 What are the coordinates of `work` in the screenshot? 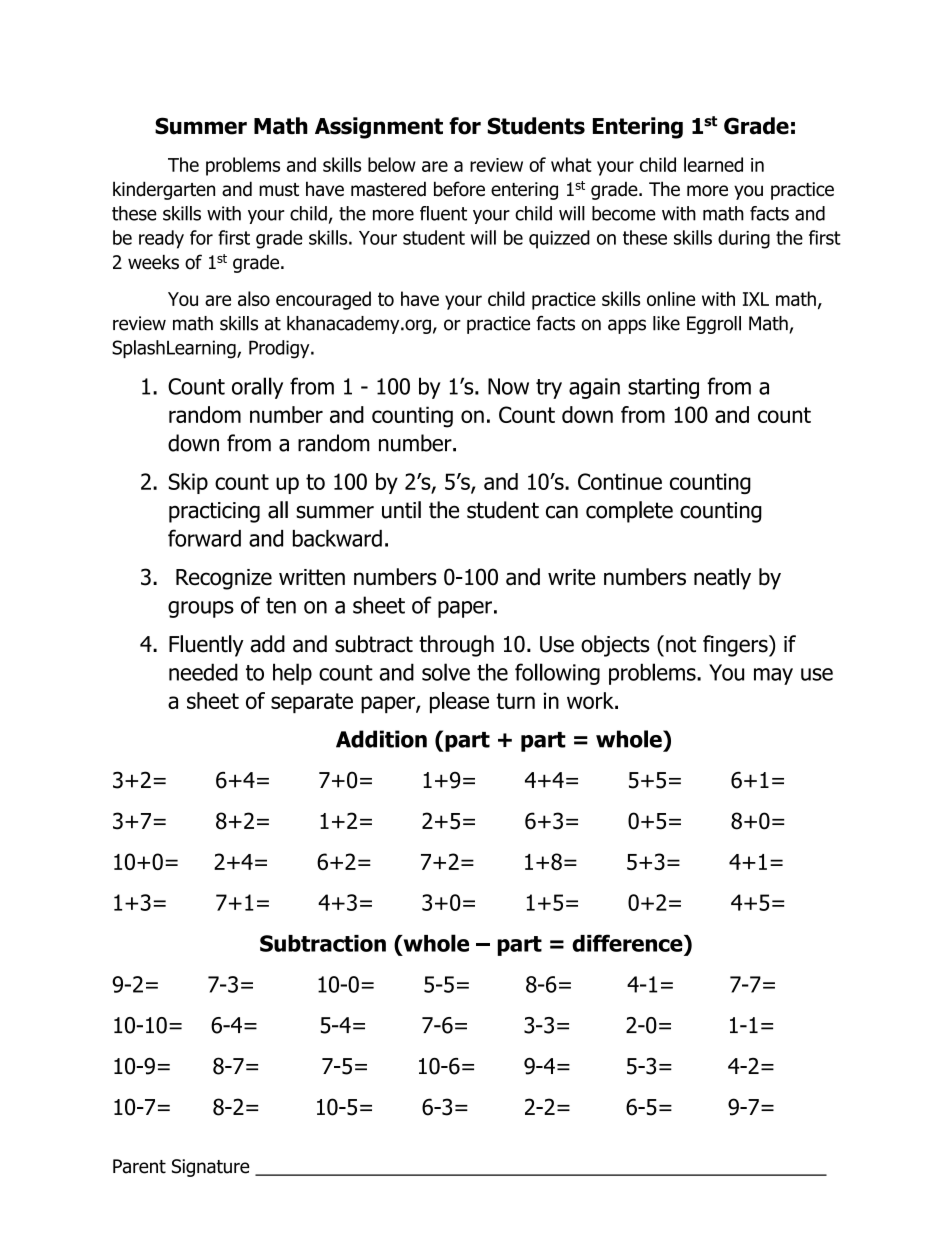 It's located at (591, 700).
